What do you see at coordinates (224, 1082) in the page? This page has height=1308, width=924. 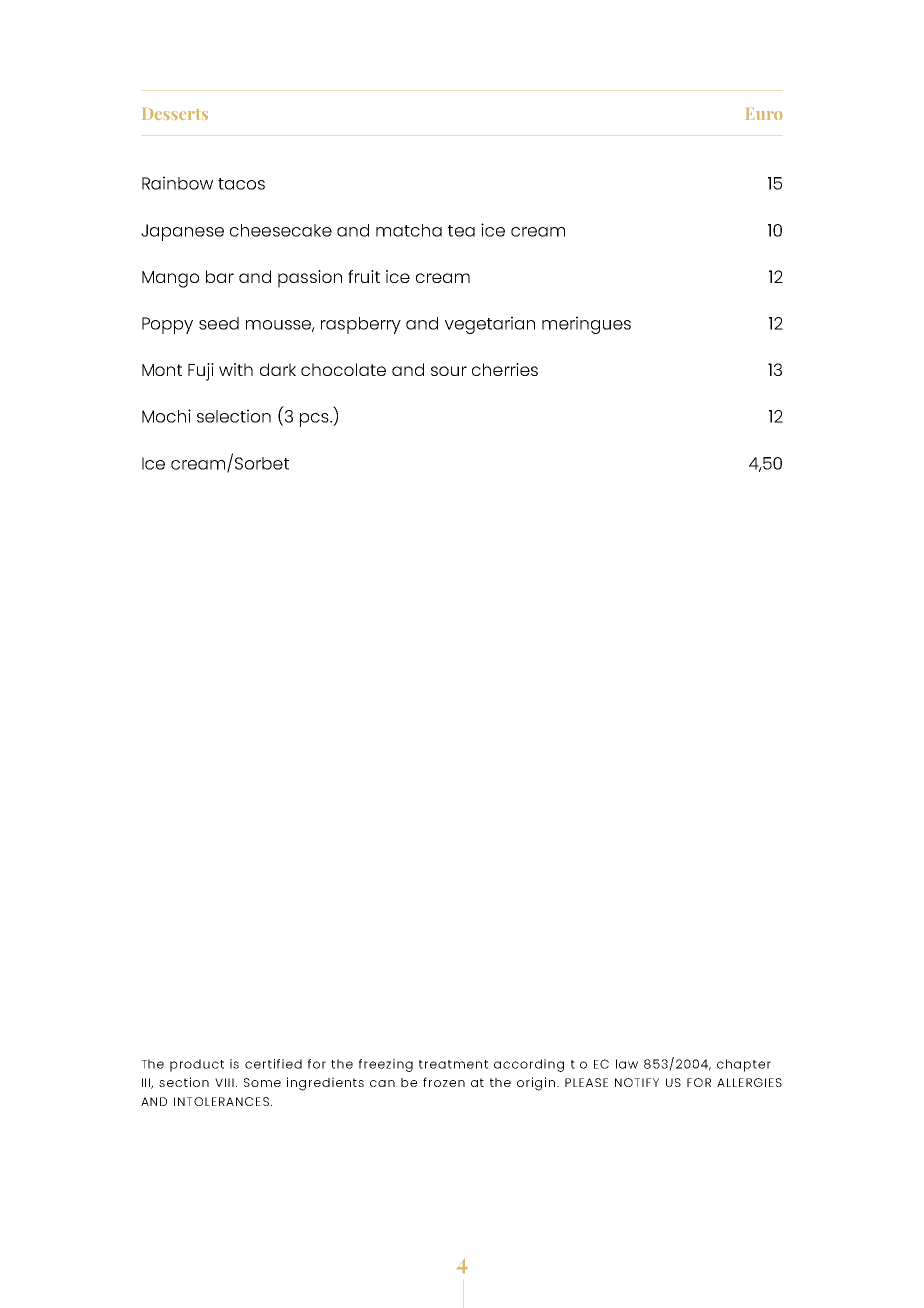 I see `VIII` at bounding box center [224, 1082].
